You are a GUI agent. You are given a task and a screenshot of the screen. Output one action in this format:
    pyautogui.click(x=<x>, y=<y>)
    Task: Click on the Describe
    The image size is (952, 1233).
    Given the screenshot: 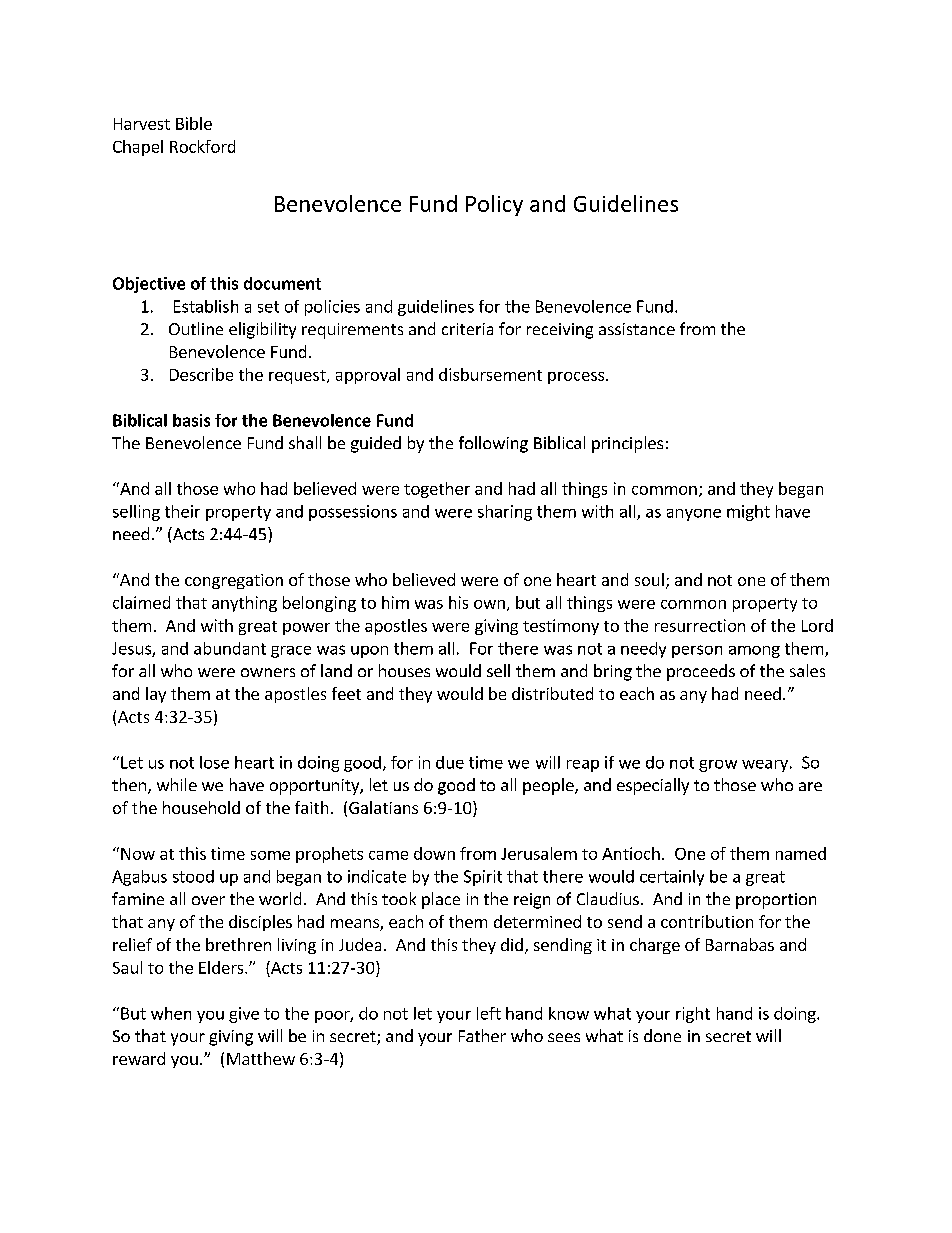 What is the action you would take?
    pyautogui.click(x=201, y=374)
